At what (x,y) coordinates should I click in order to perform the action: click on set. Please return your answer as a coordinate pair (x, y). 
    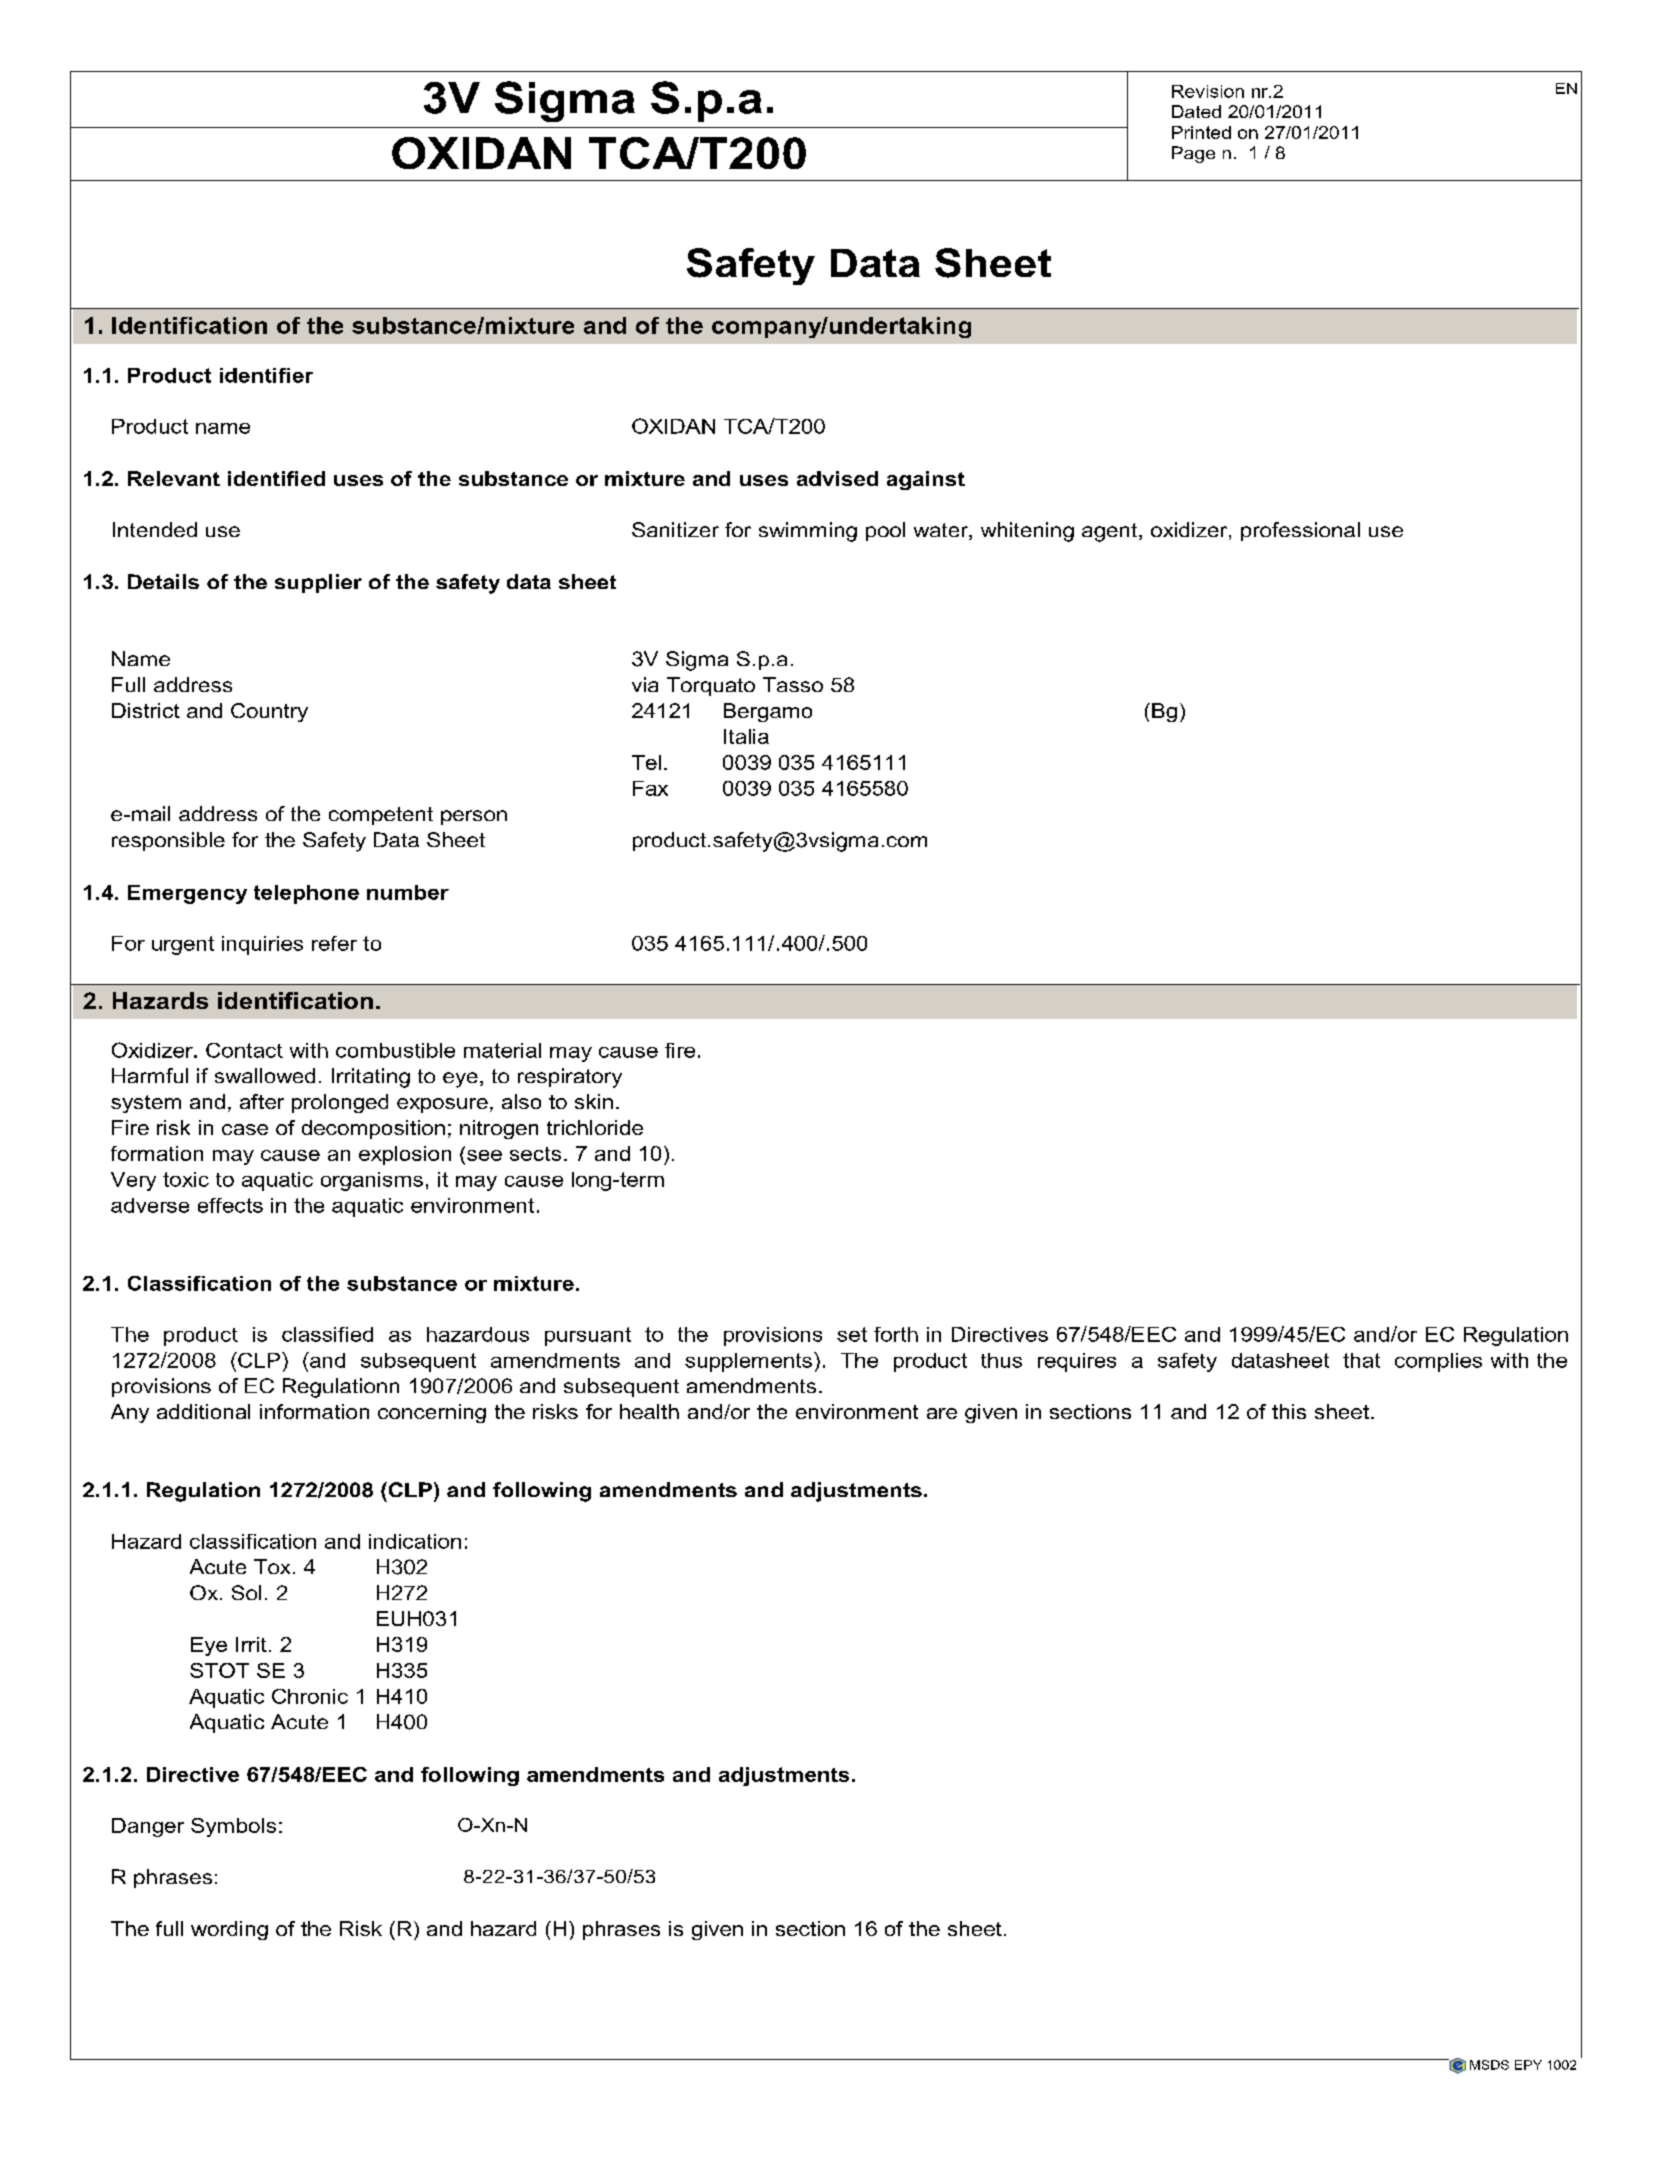
    Looking at the image, I should click on (852, 1334).
